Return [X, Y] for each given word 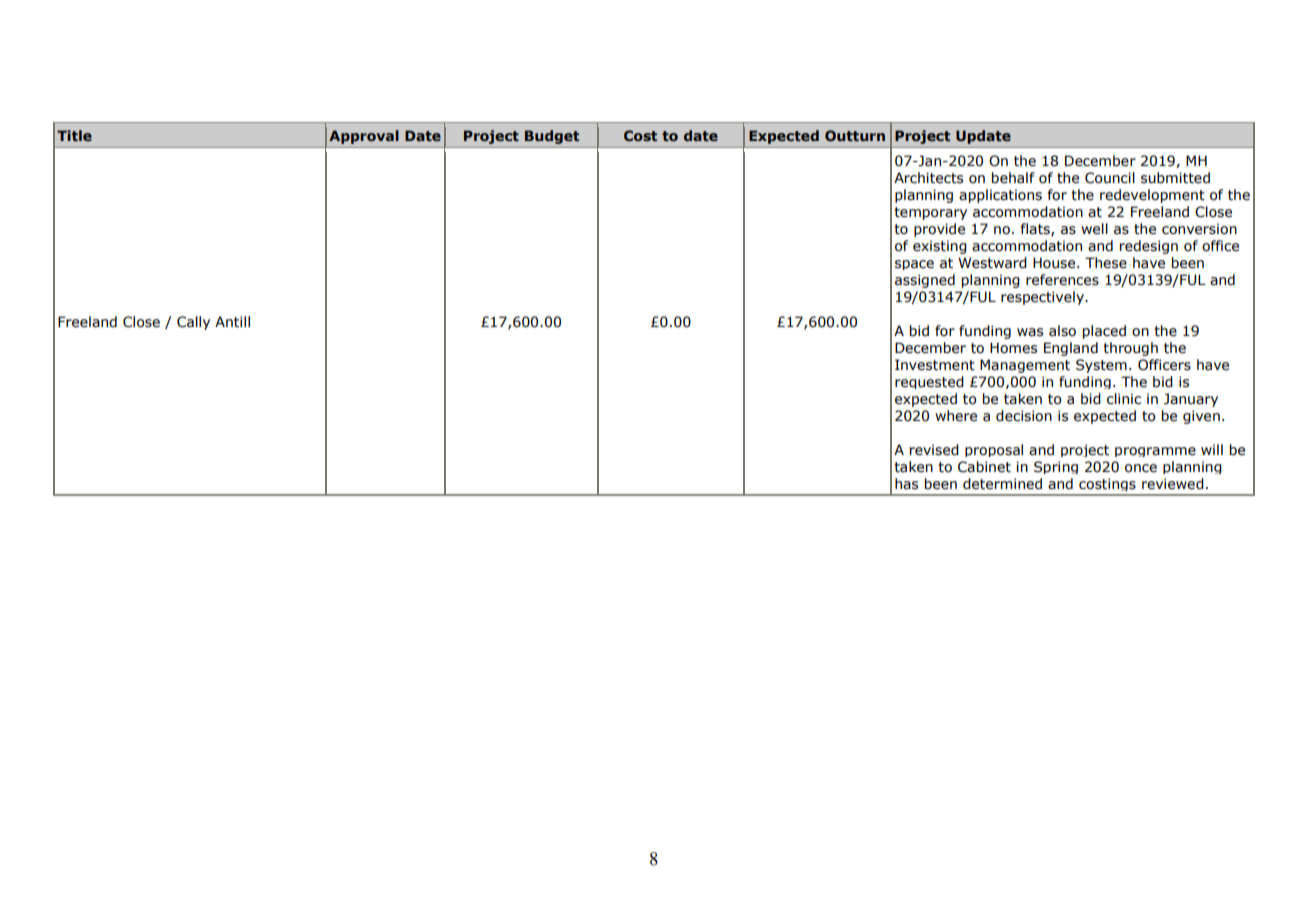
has [906, 484]
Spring [1056, 467]
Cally [193, 323]
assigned [925, 281]
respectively [1043, 298]
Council [1110, 178]
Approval [364, 137]
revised [934, 450]
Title [74, 135]
